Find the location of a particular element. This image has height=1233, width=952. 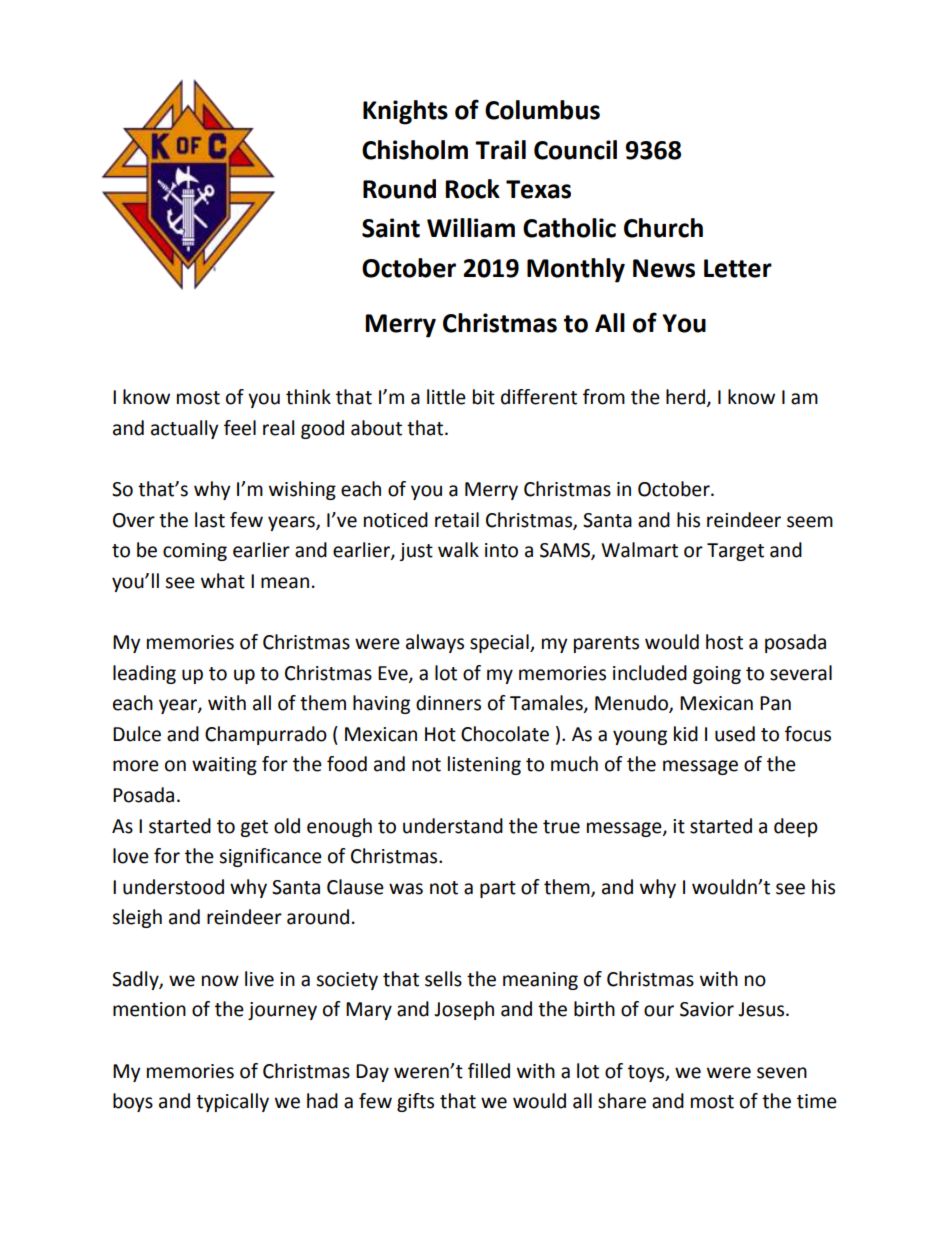

deep is located at coordinates (796, 827).
